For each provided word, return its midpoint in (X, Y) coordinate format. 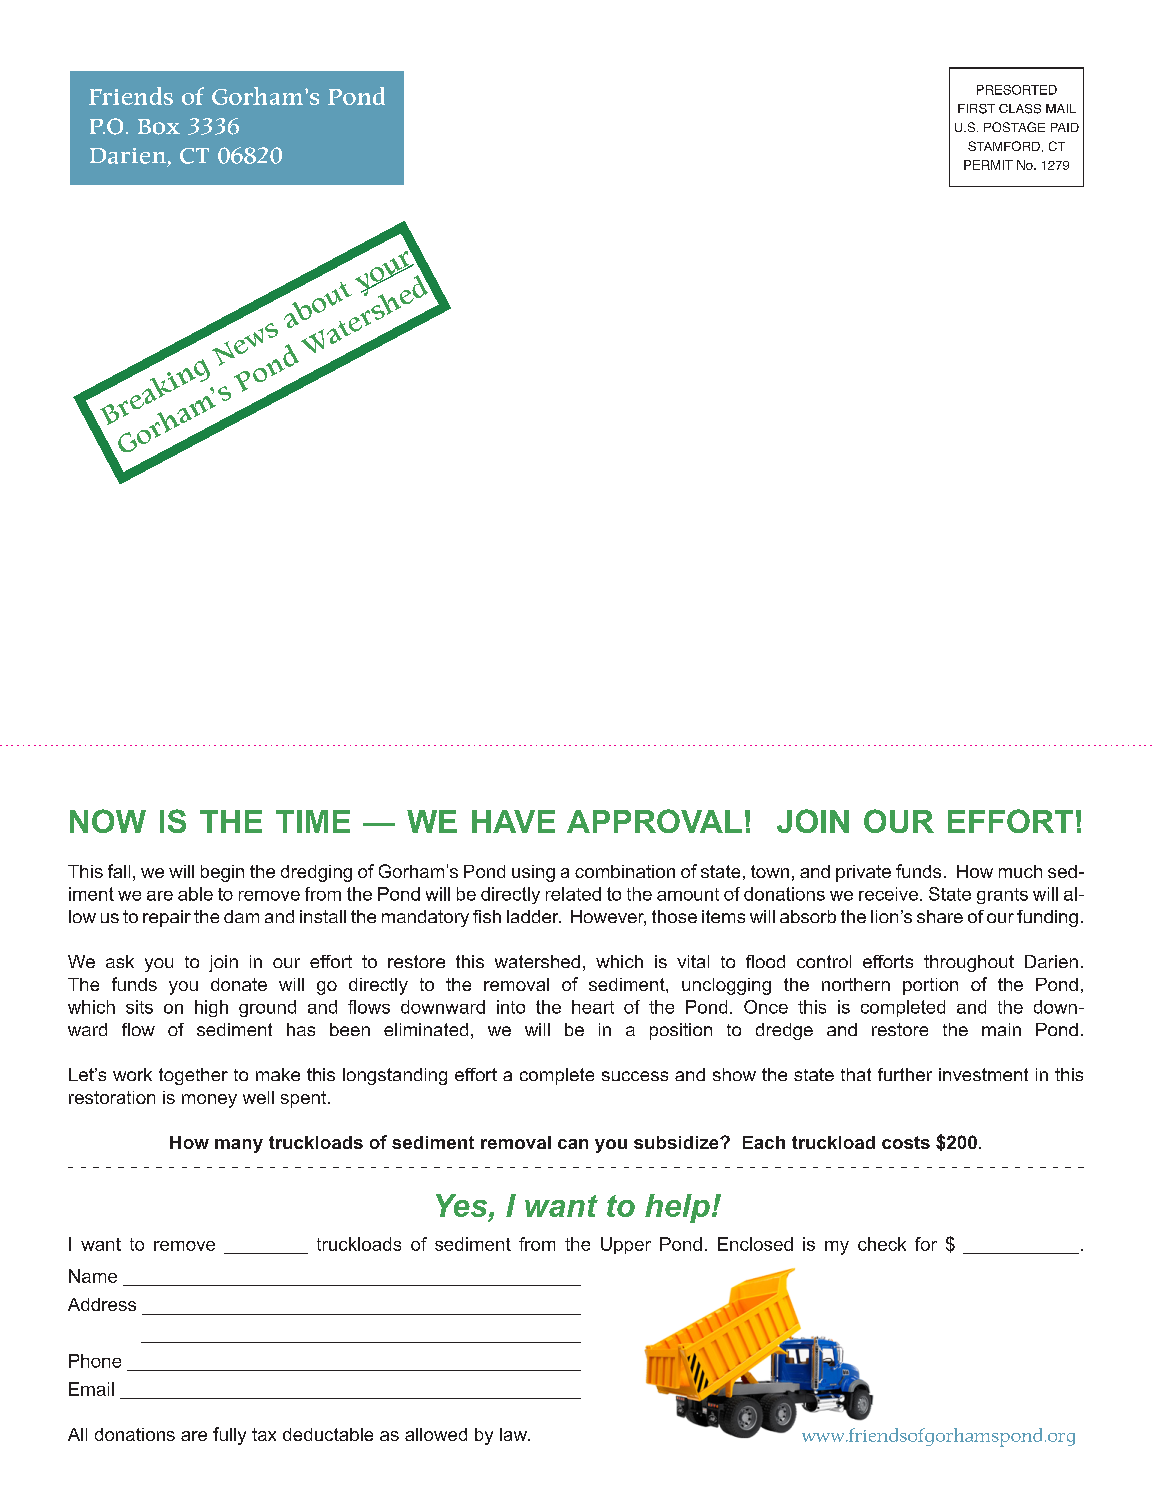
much (1020, 871)
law (514, 1434)
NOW (108, 821)
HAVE (513, 821)
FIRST (976, 109)
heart (593, 1007)
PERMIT (988, 165)
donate (239, 984)
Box (159, 127)
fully (229, 1436)
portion (930, 986)
